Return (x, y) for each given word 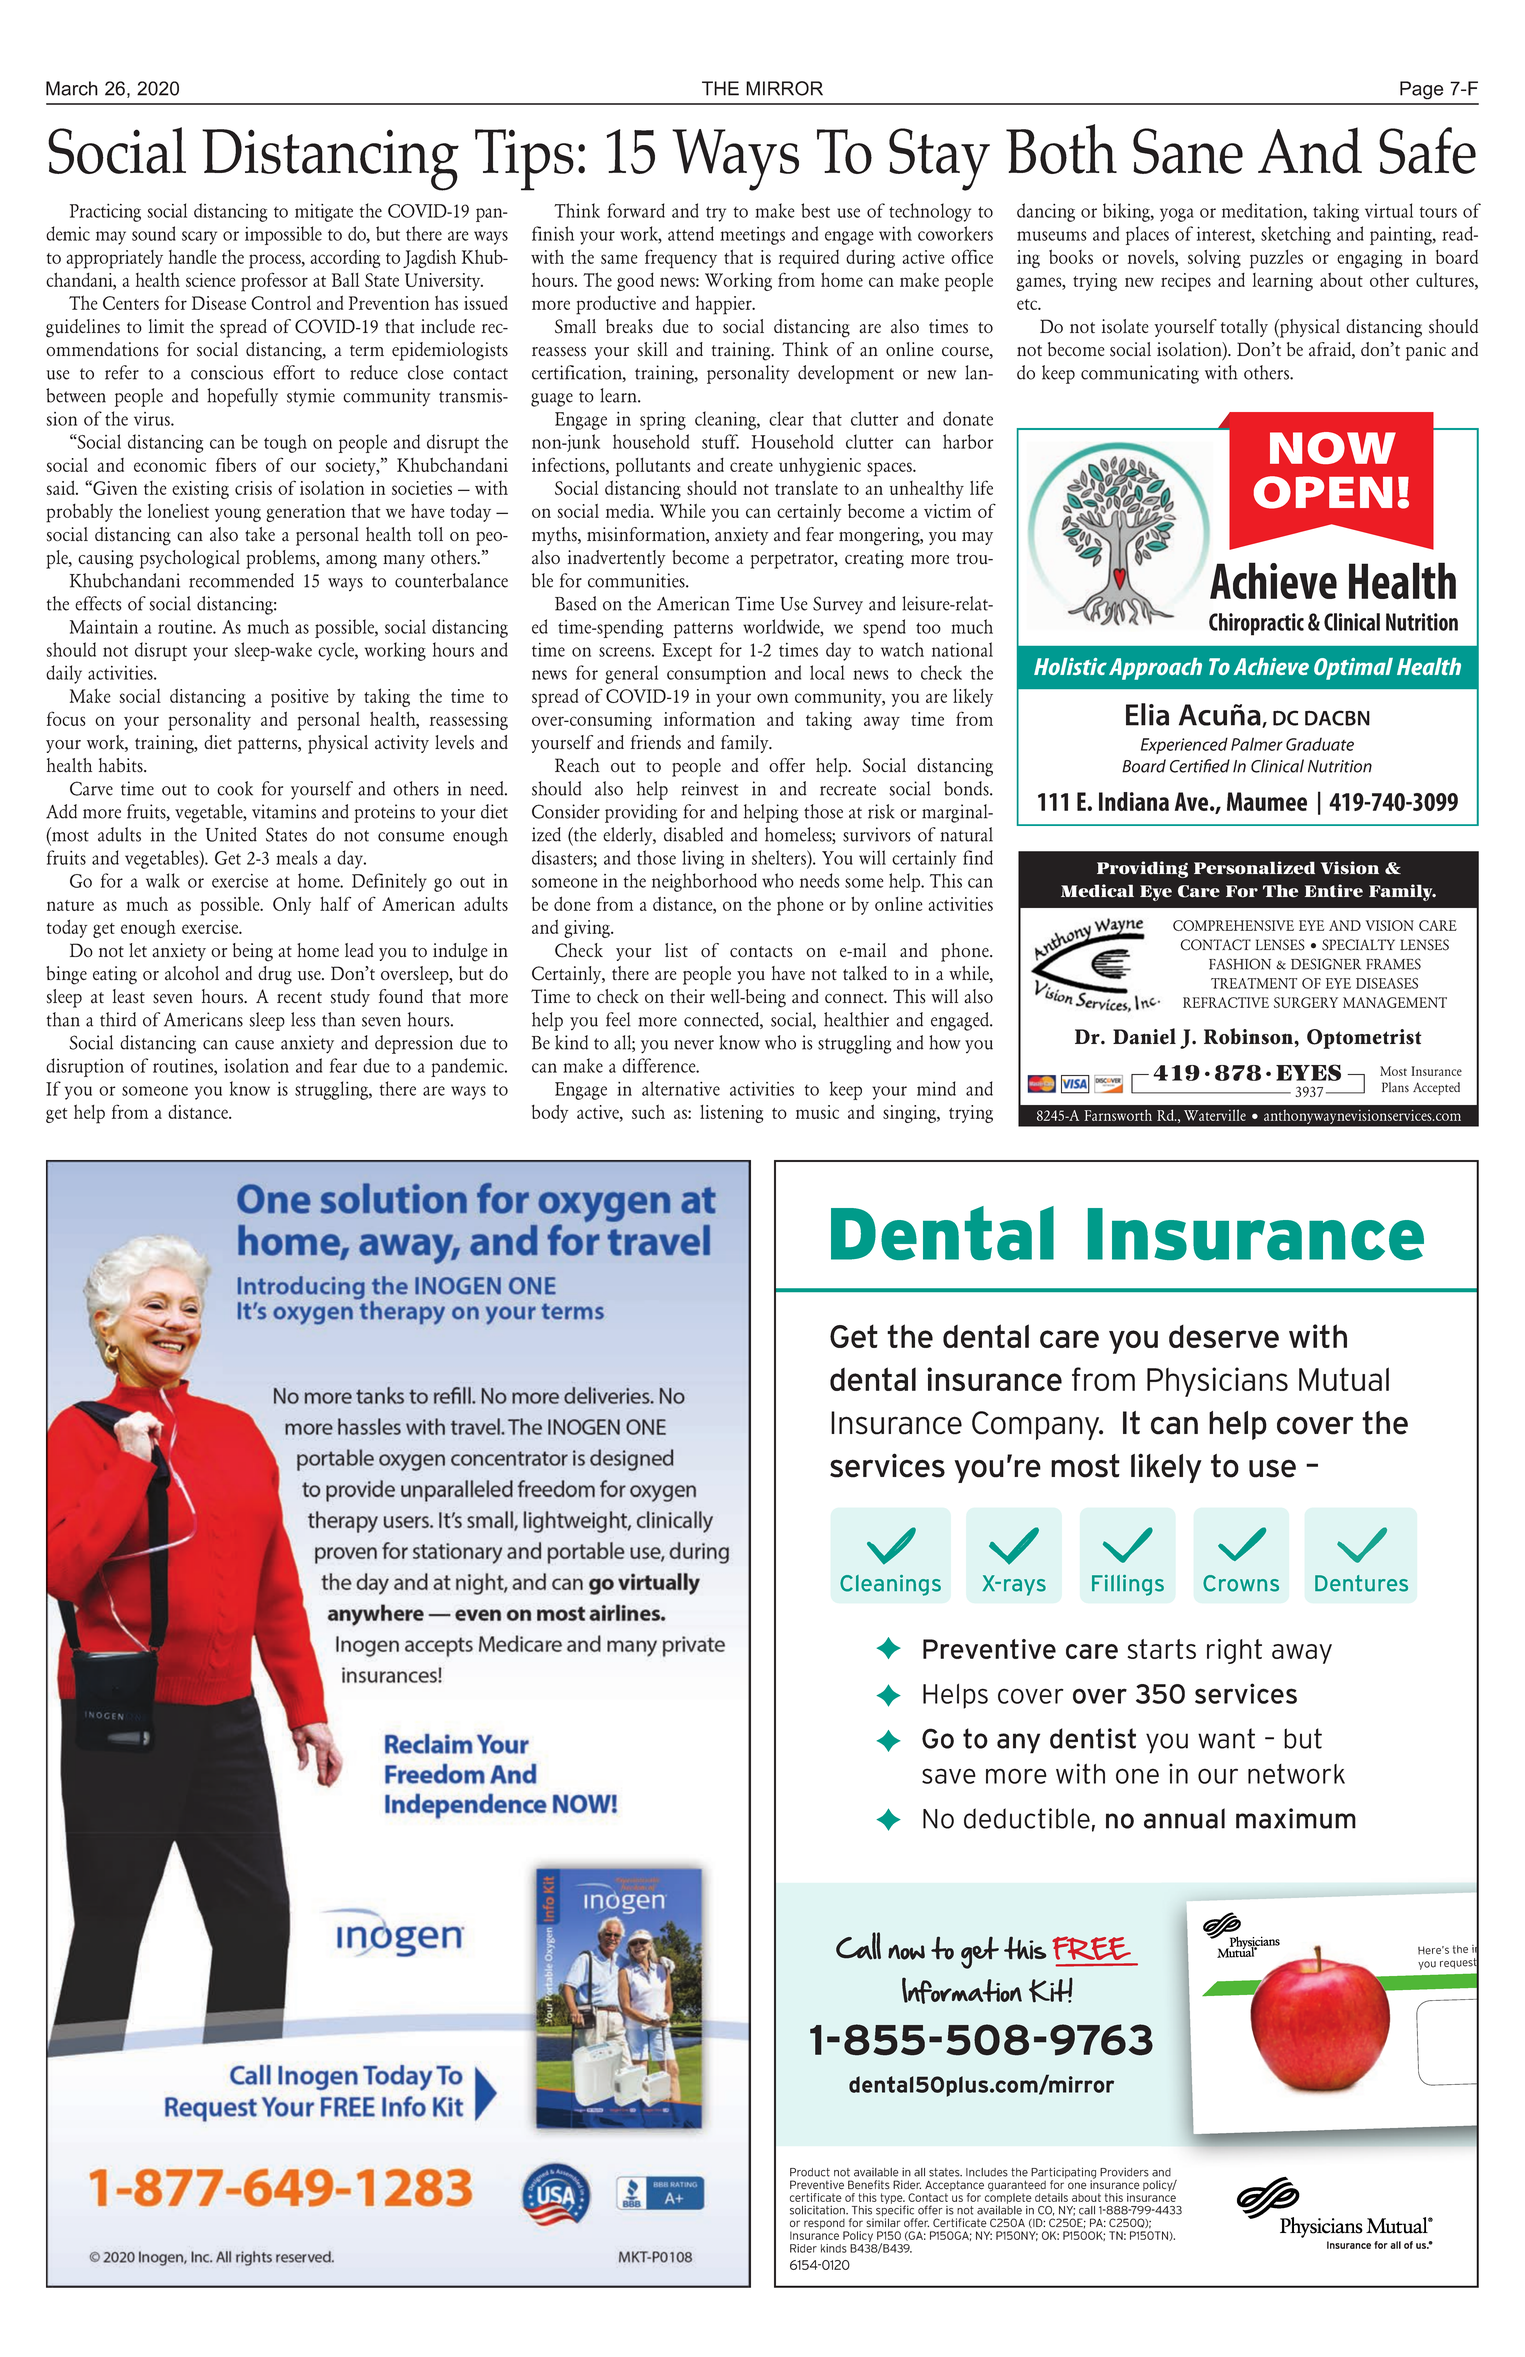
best (815, 210)
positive (300, 698)
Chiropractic (1256, 624)
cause (254, 1045)
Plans (1395, 1087)
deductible (1027, 1818)
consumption (716, 675)
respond (825, 2225)
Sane (1188, 151)
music (817, 1112)
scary (199, 238)
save (949, 1776)
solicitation (818, 2210)
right (1234, 1651)
